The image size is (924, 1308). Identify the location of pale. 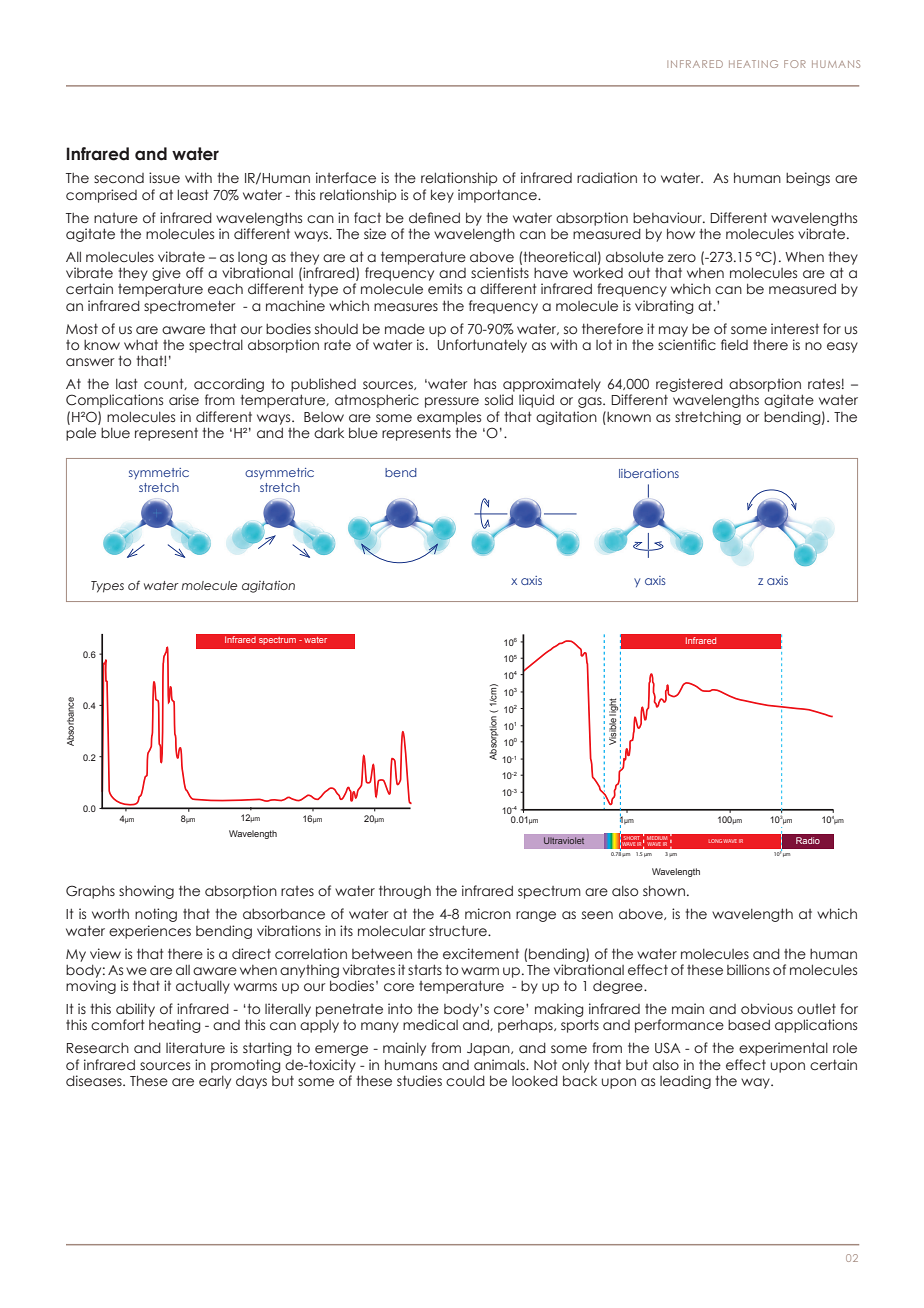
(81, 434).
